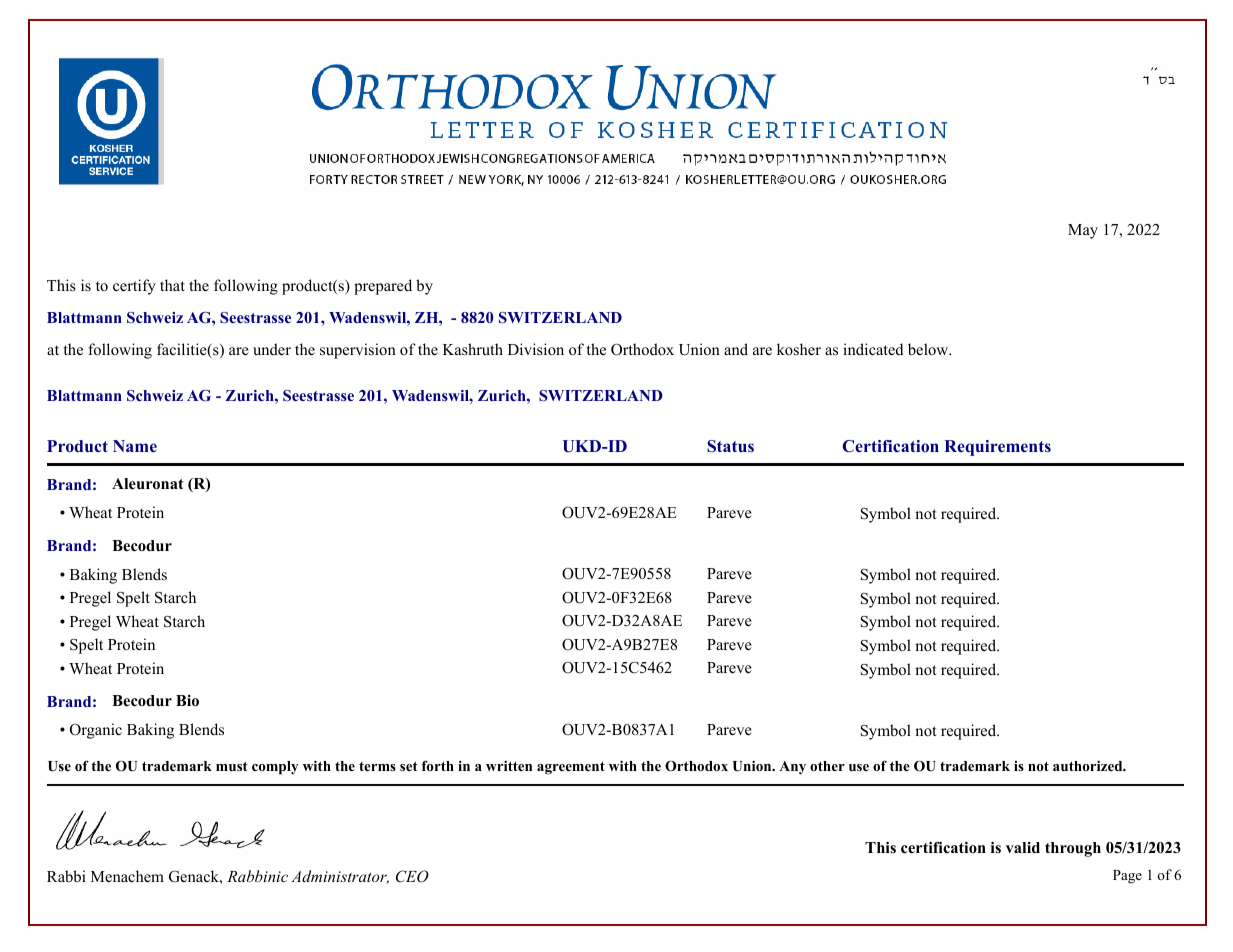  Describe the element at coordinates (997, 448) in the screenshot. I see `Requirements` at that location.
